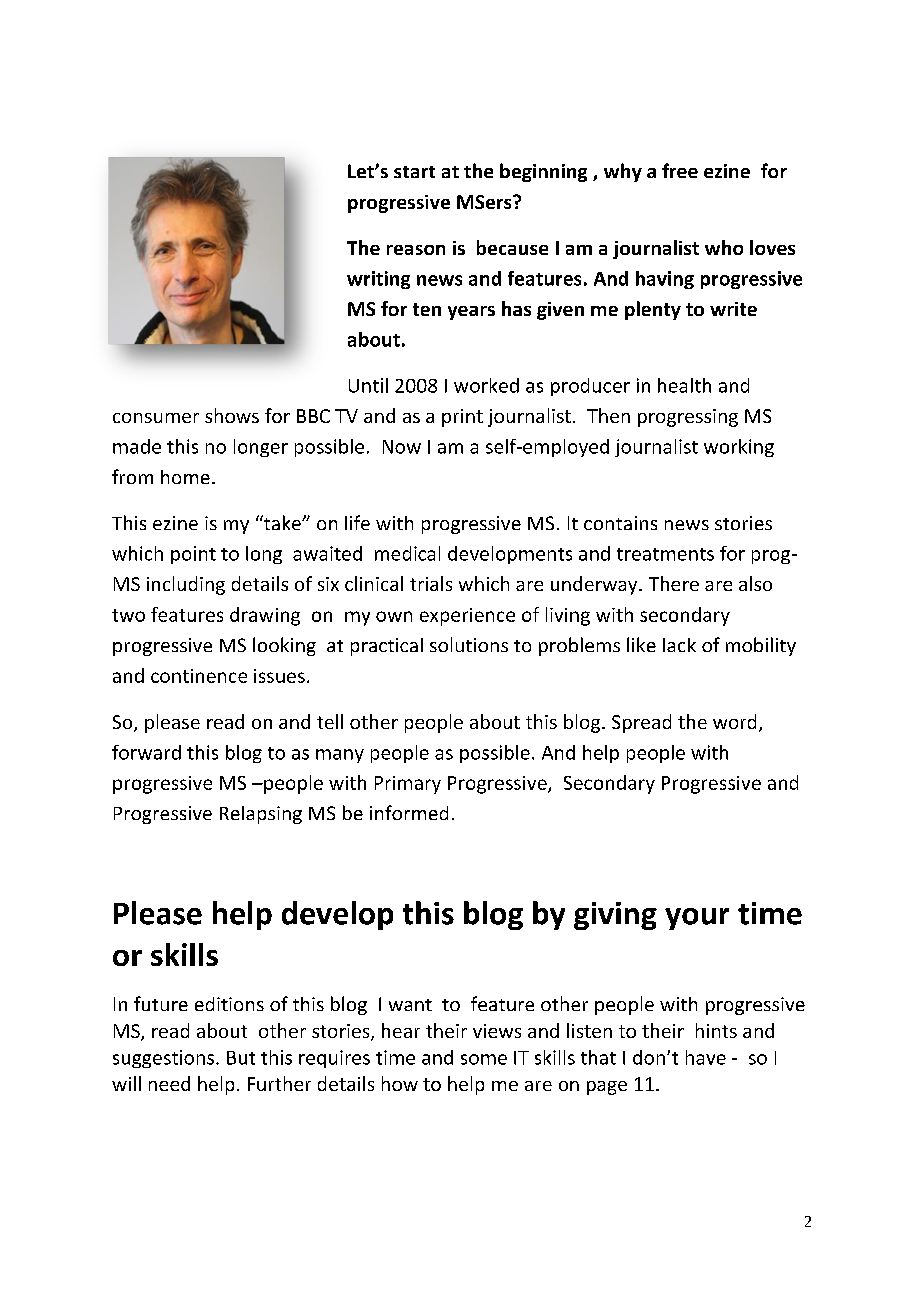 The width and height of the screenshot is (924, 1307). Describe the element at coordinates (680, 170) in the screenshot. I see `free` at that location.
